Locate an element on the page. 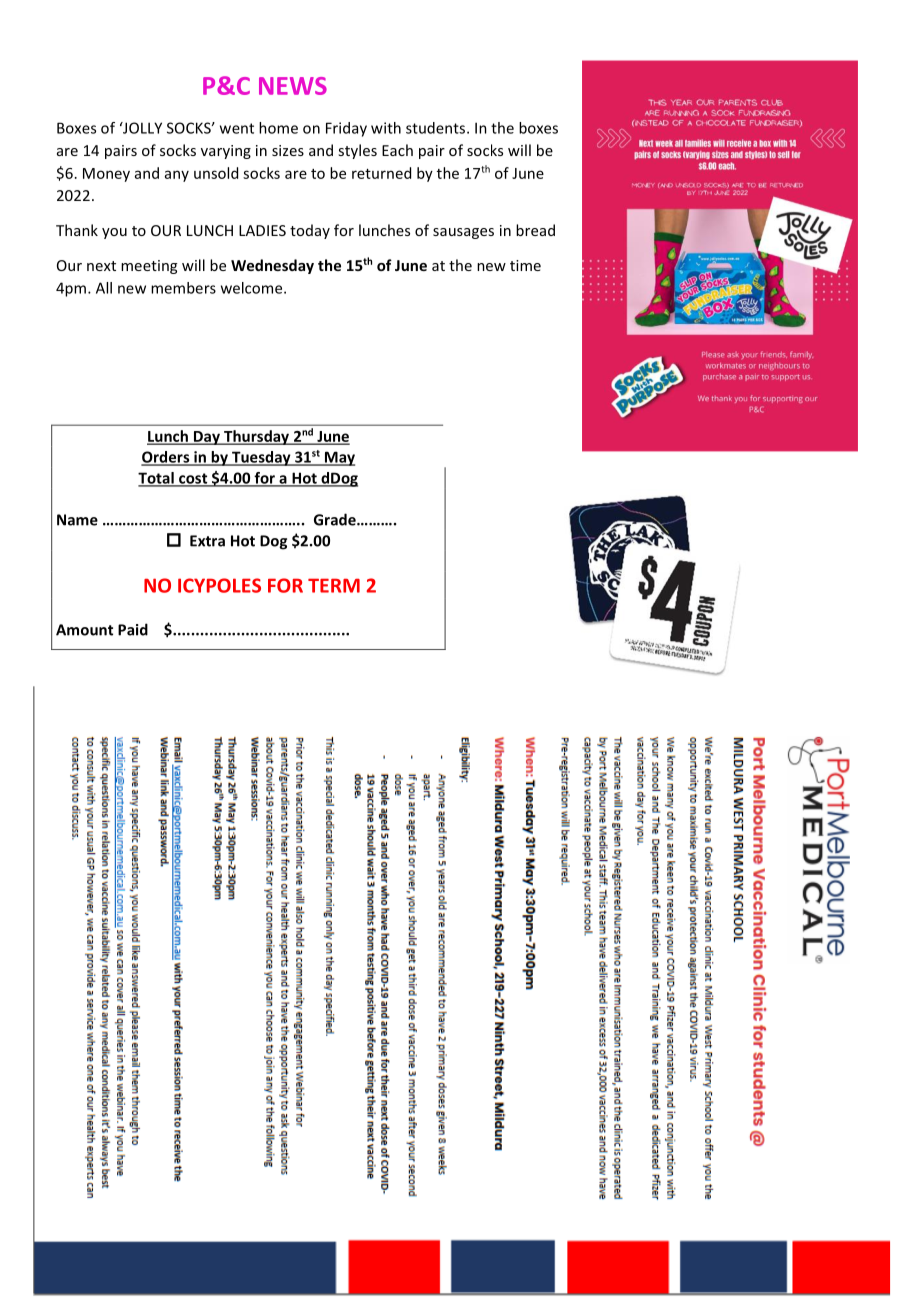 The height and width of the page is (1308, 924). Paid is located at coordinates (133, 629).
